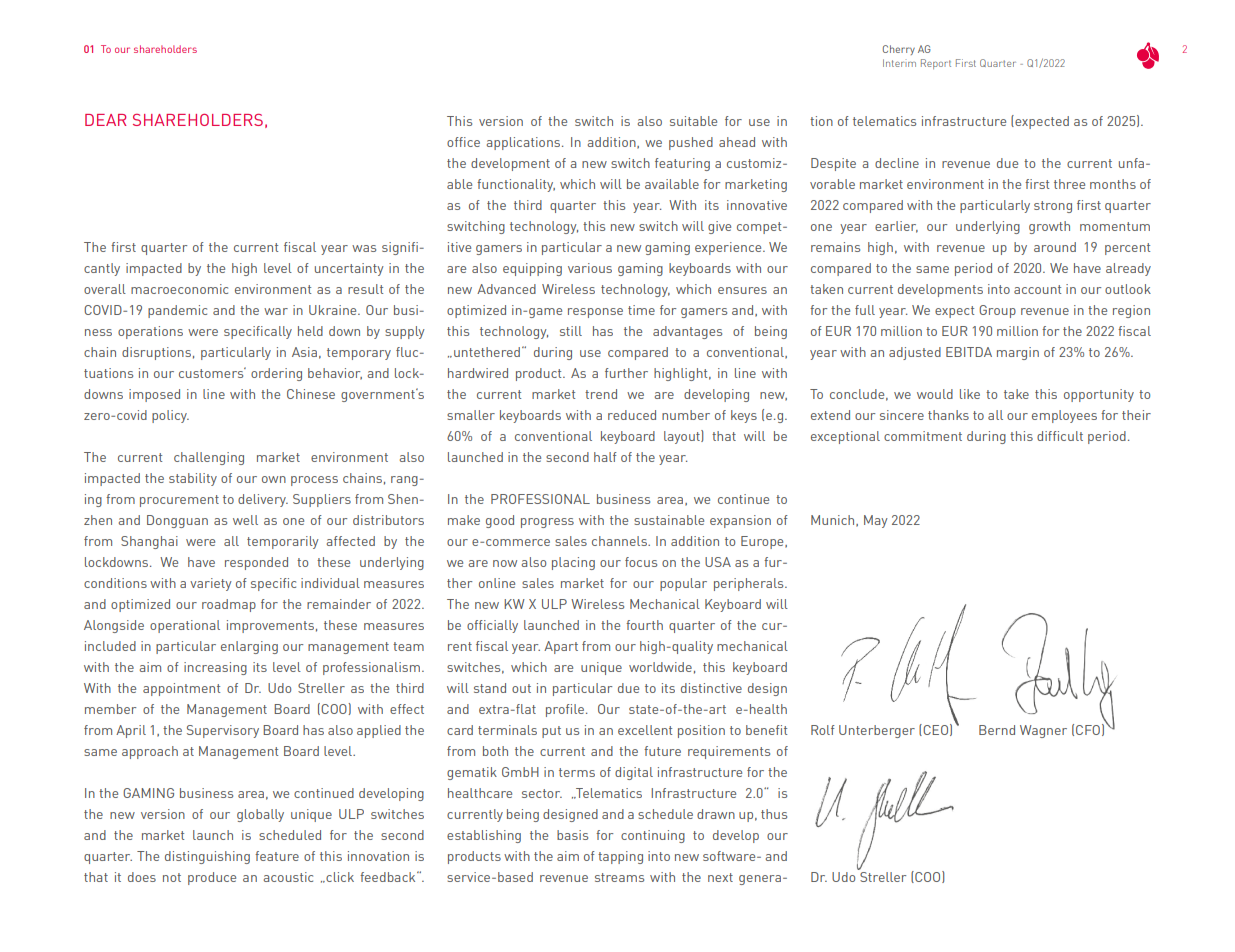 The image size is (1235, 952). I want to click on distinguishing, so click(207, 857).
